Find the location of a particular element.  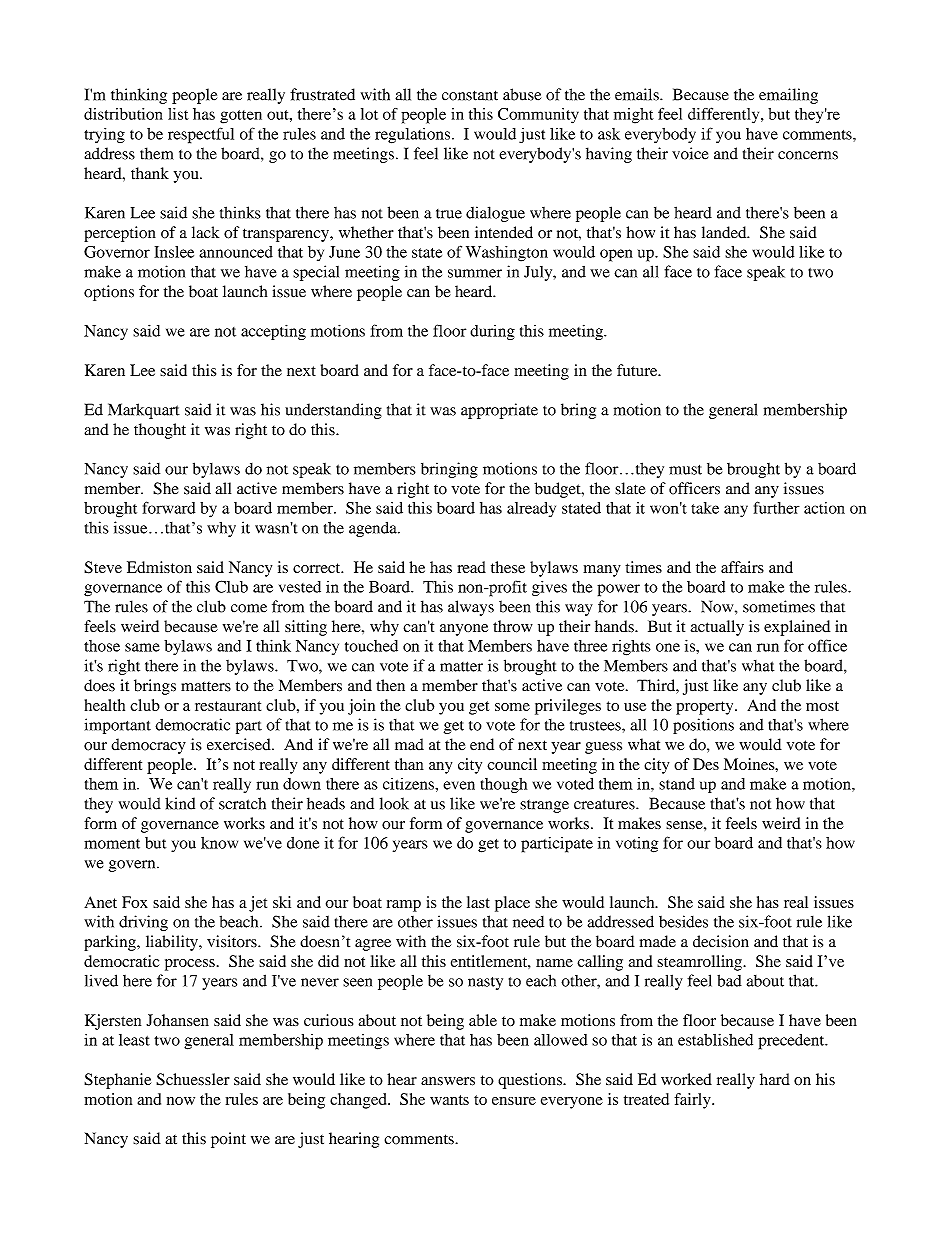

list is located at coordinates (178, 114).
